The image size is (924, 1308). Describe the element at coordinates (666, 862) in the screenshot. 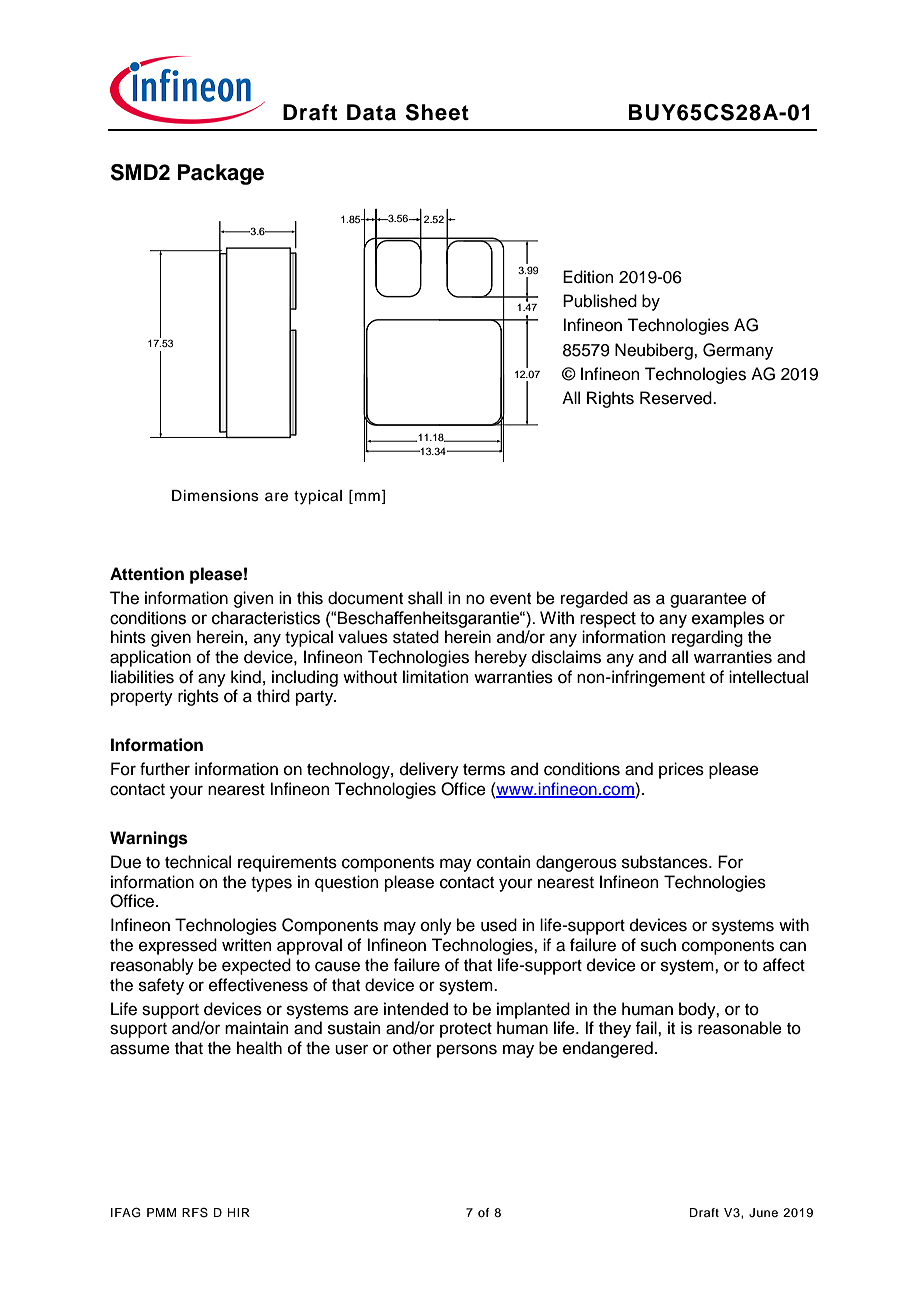

I see `substances` at that location.
